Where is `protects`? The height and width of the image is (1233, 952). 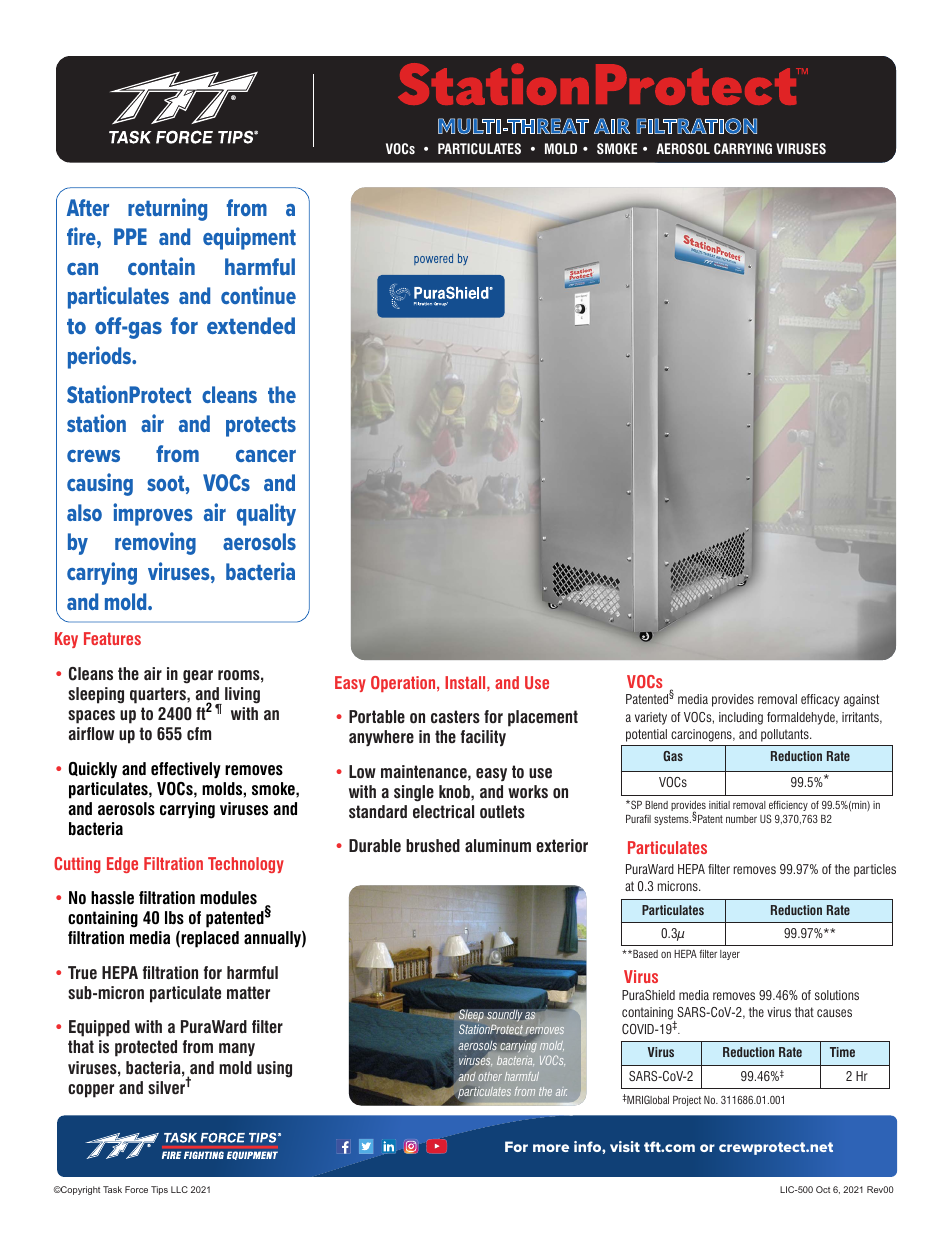
protects is located at coordinates (261, 427).
